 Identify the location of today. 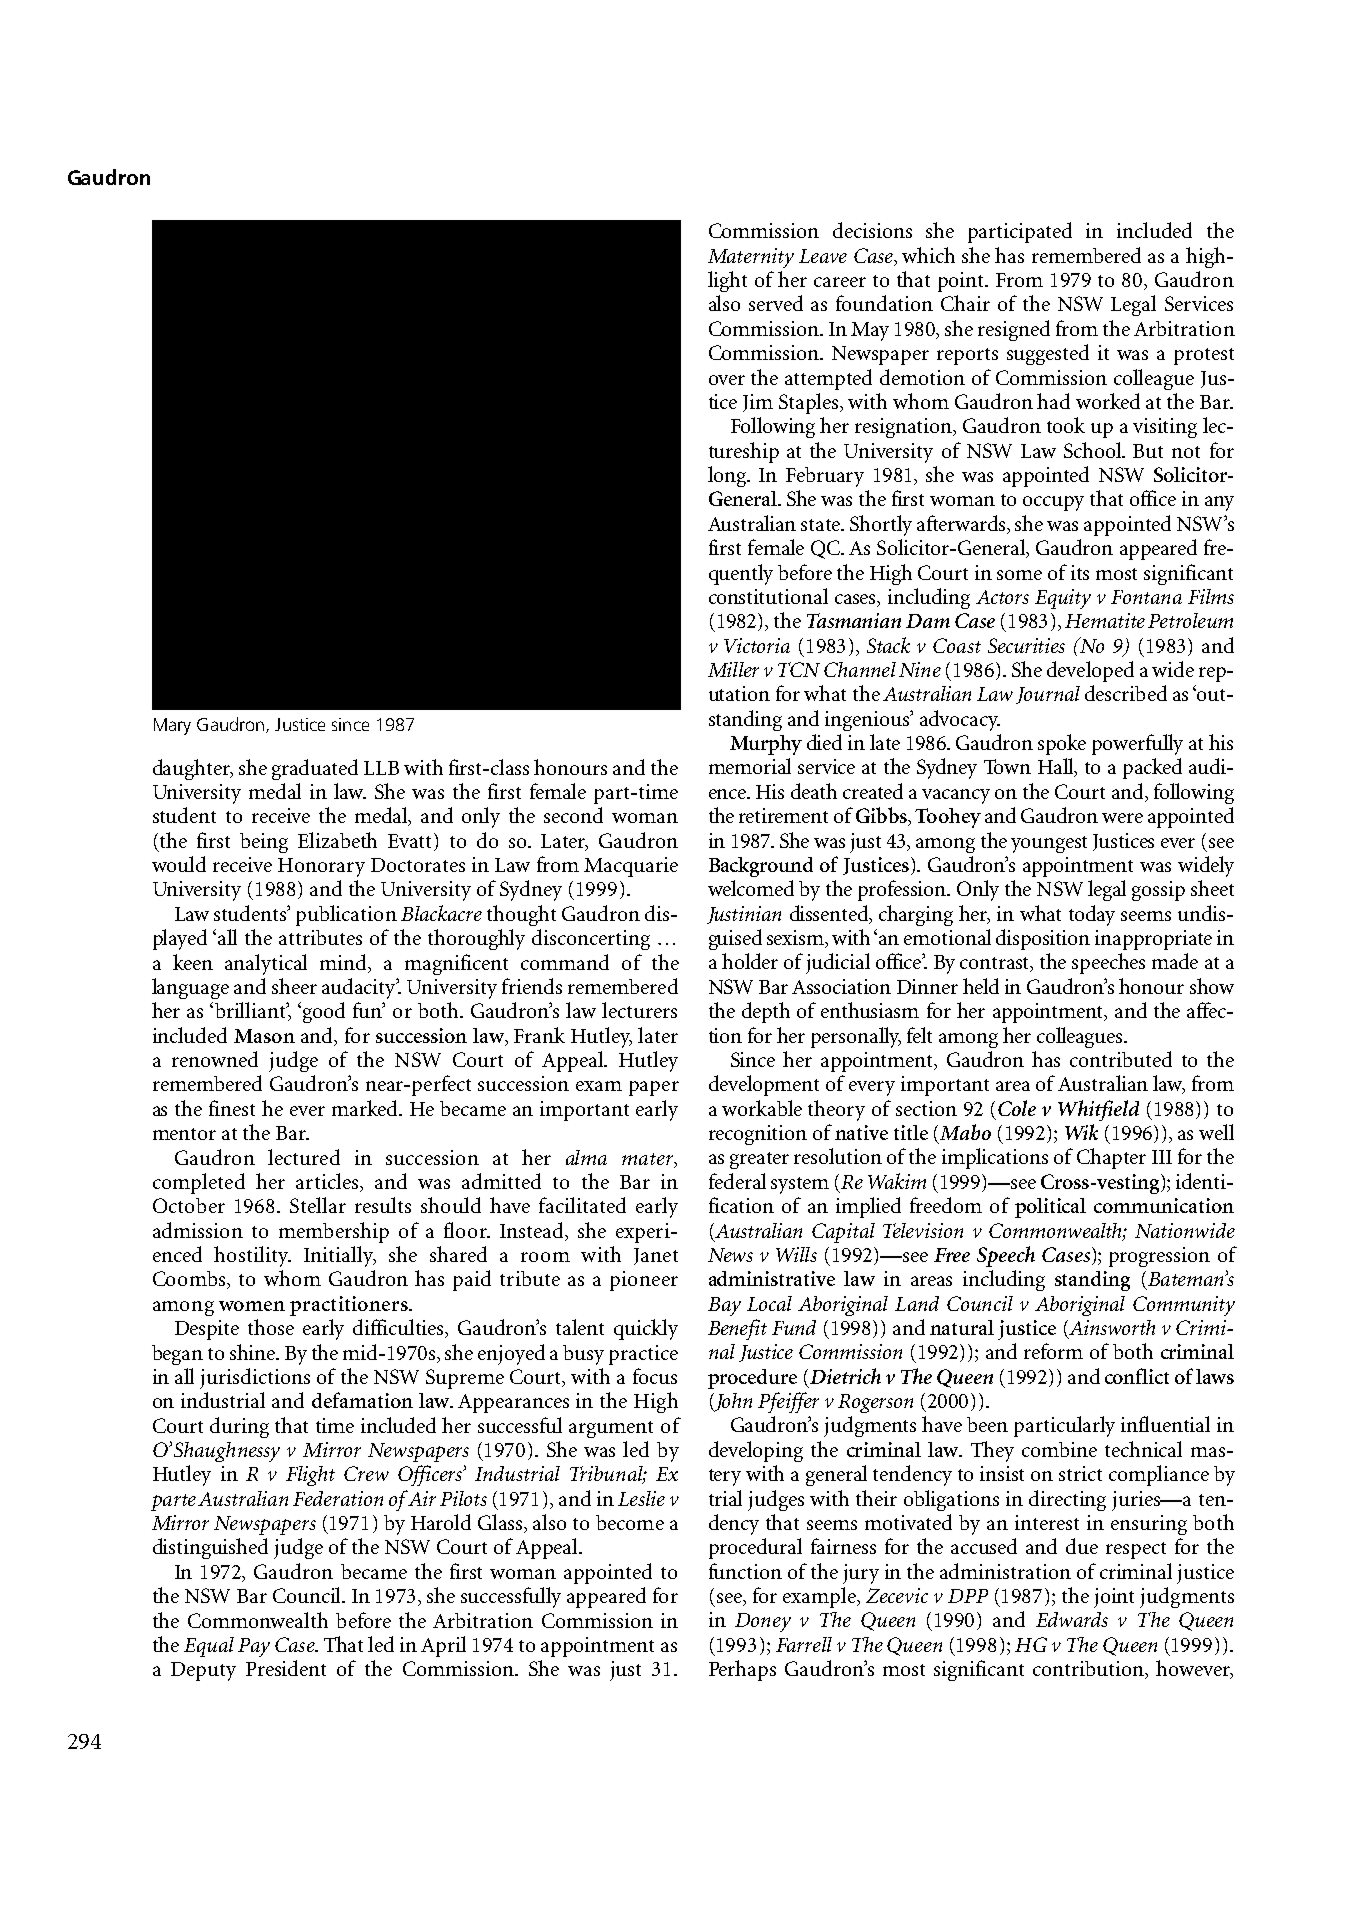
(1092, 915).
